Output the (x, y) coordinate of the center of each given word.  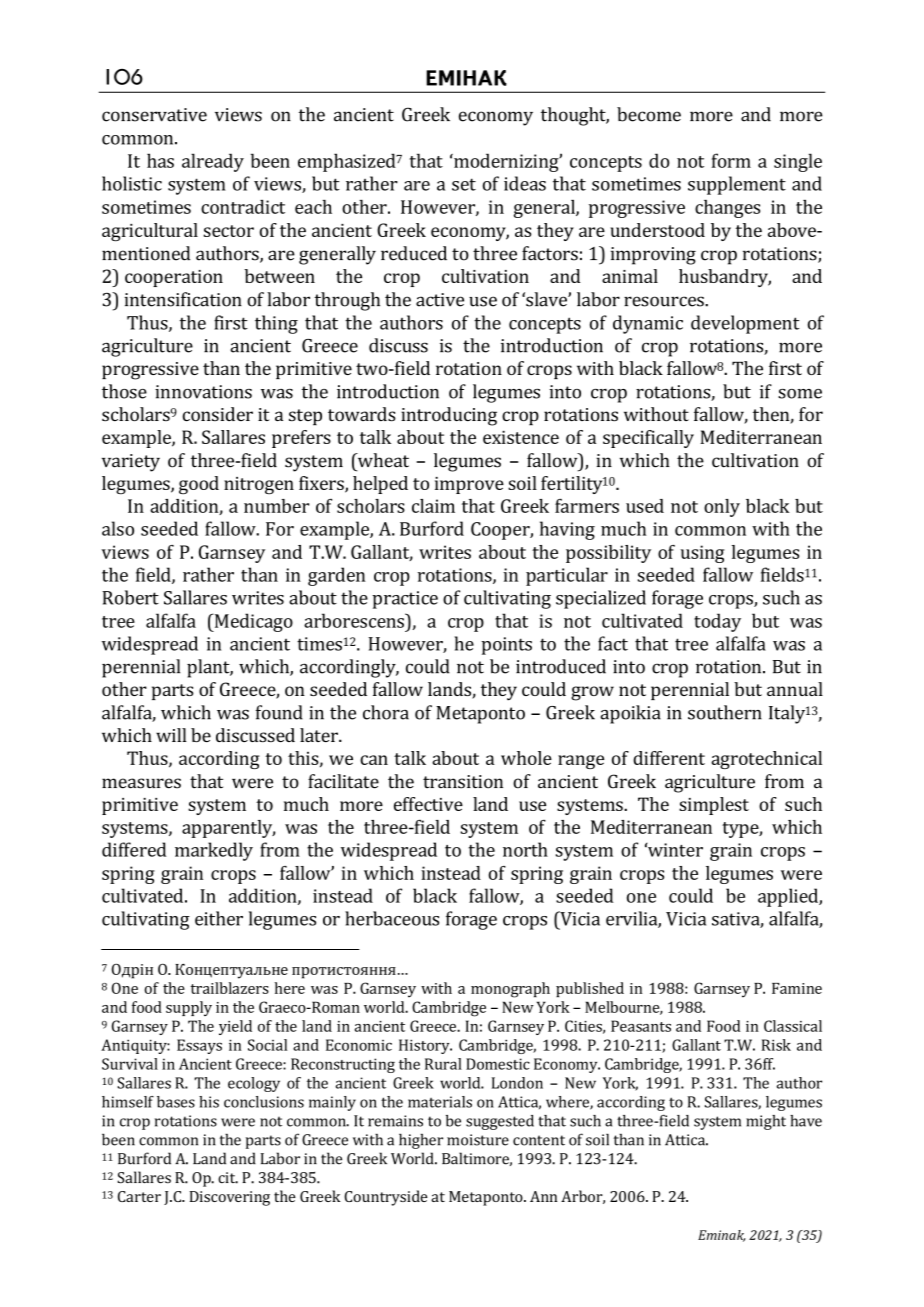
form (731, 160)
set (464, 184)
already (213, 162)
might (766, 1122)
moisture (478, 1140)
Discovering (230, 1198)
